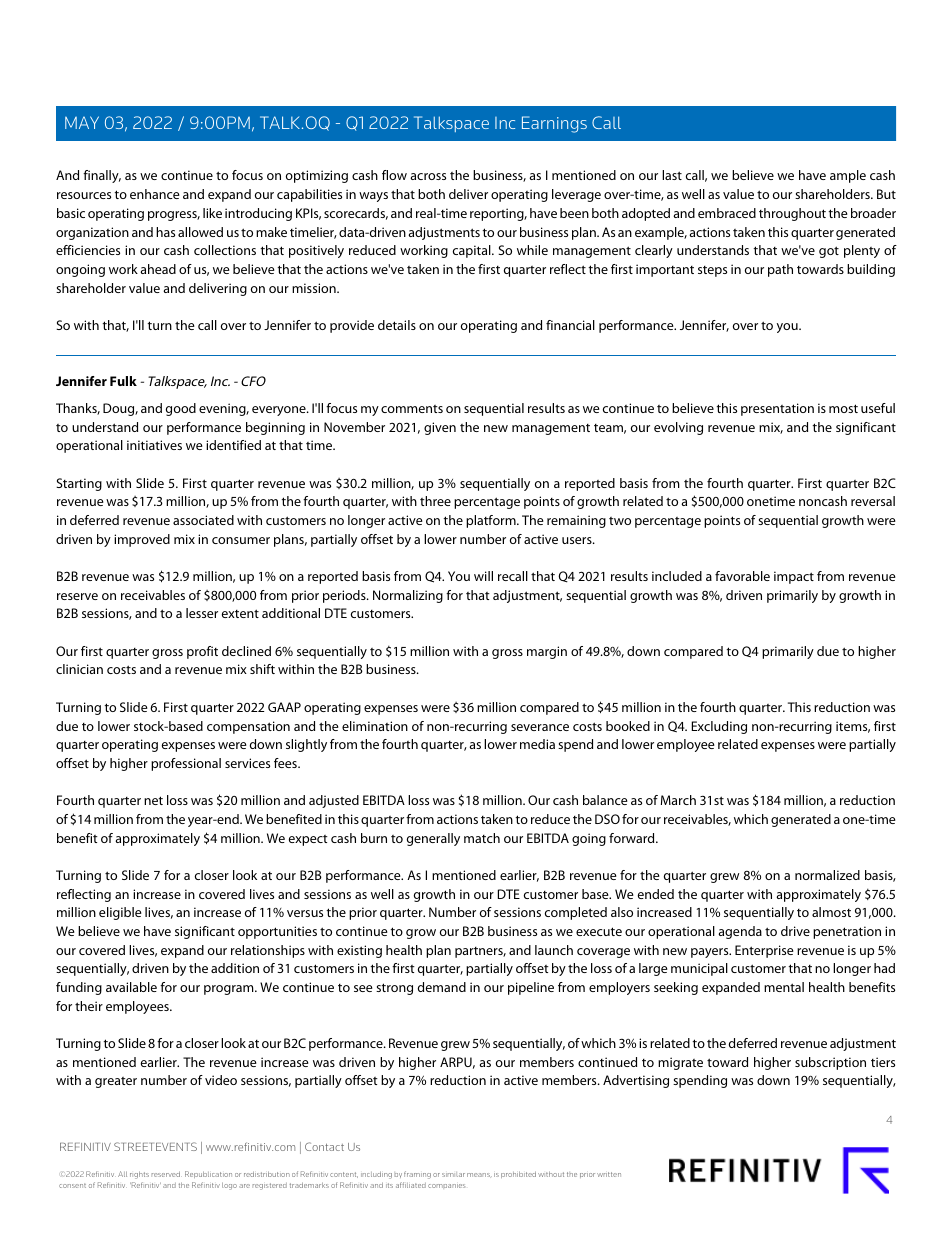  What do you see at coordinates (830, 1063) in the screenshot?
I see `subscription` at bounding box center [830, 1063].
